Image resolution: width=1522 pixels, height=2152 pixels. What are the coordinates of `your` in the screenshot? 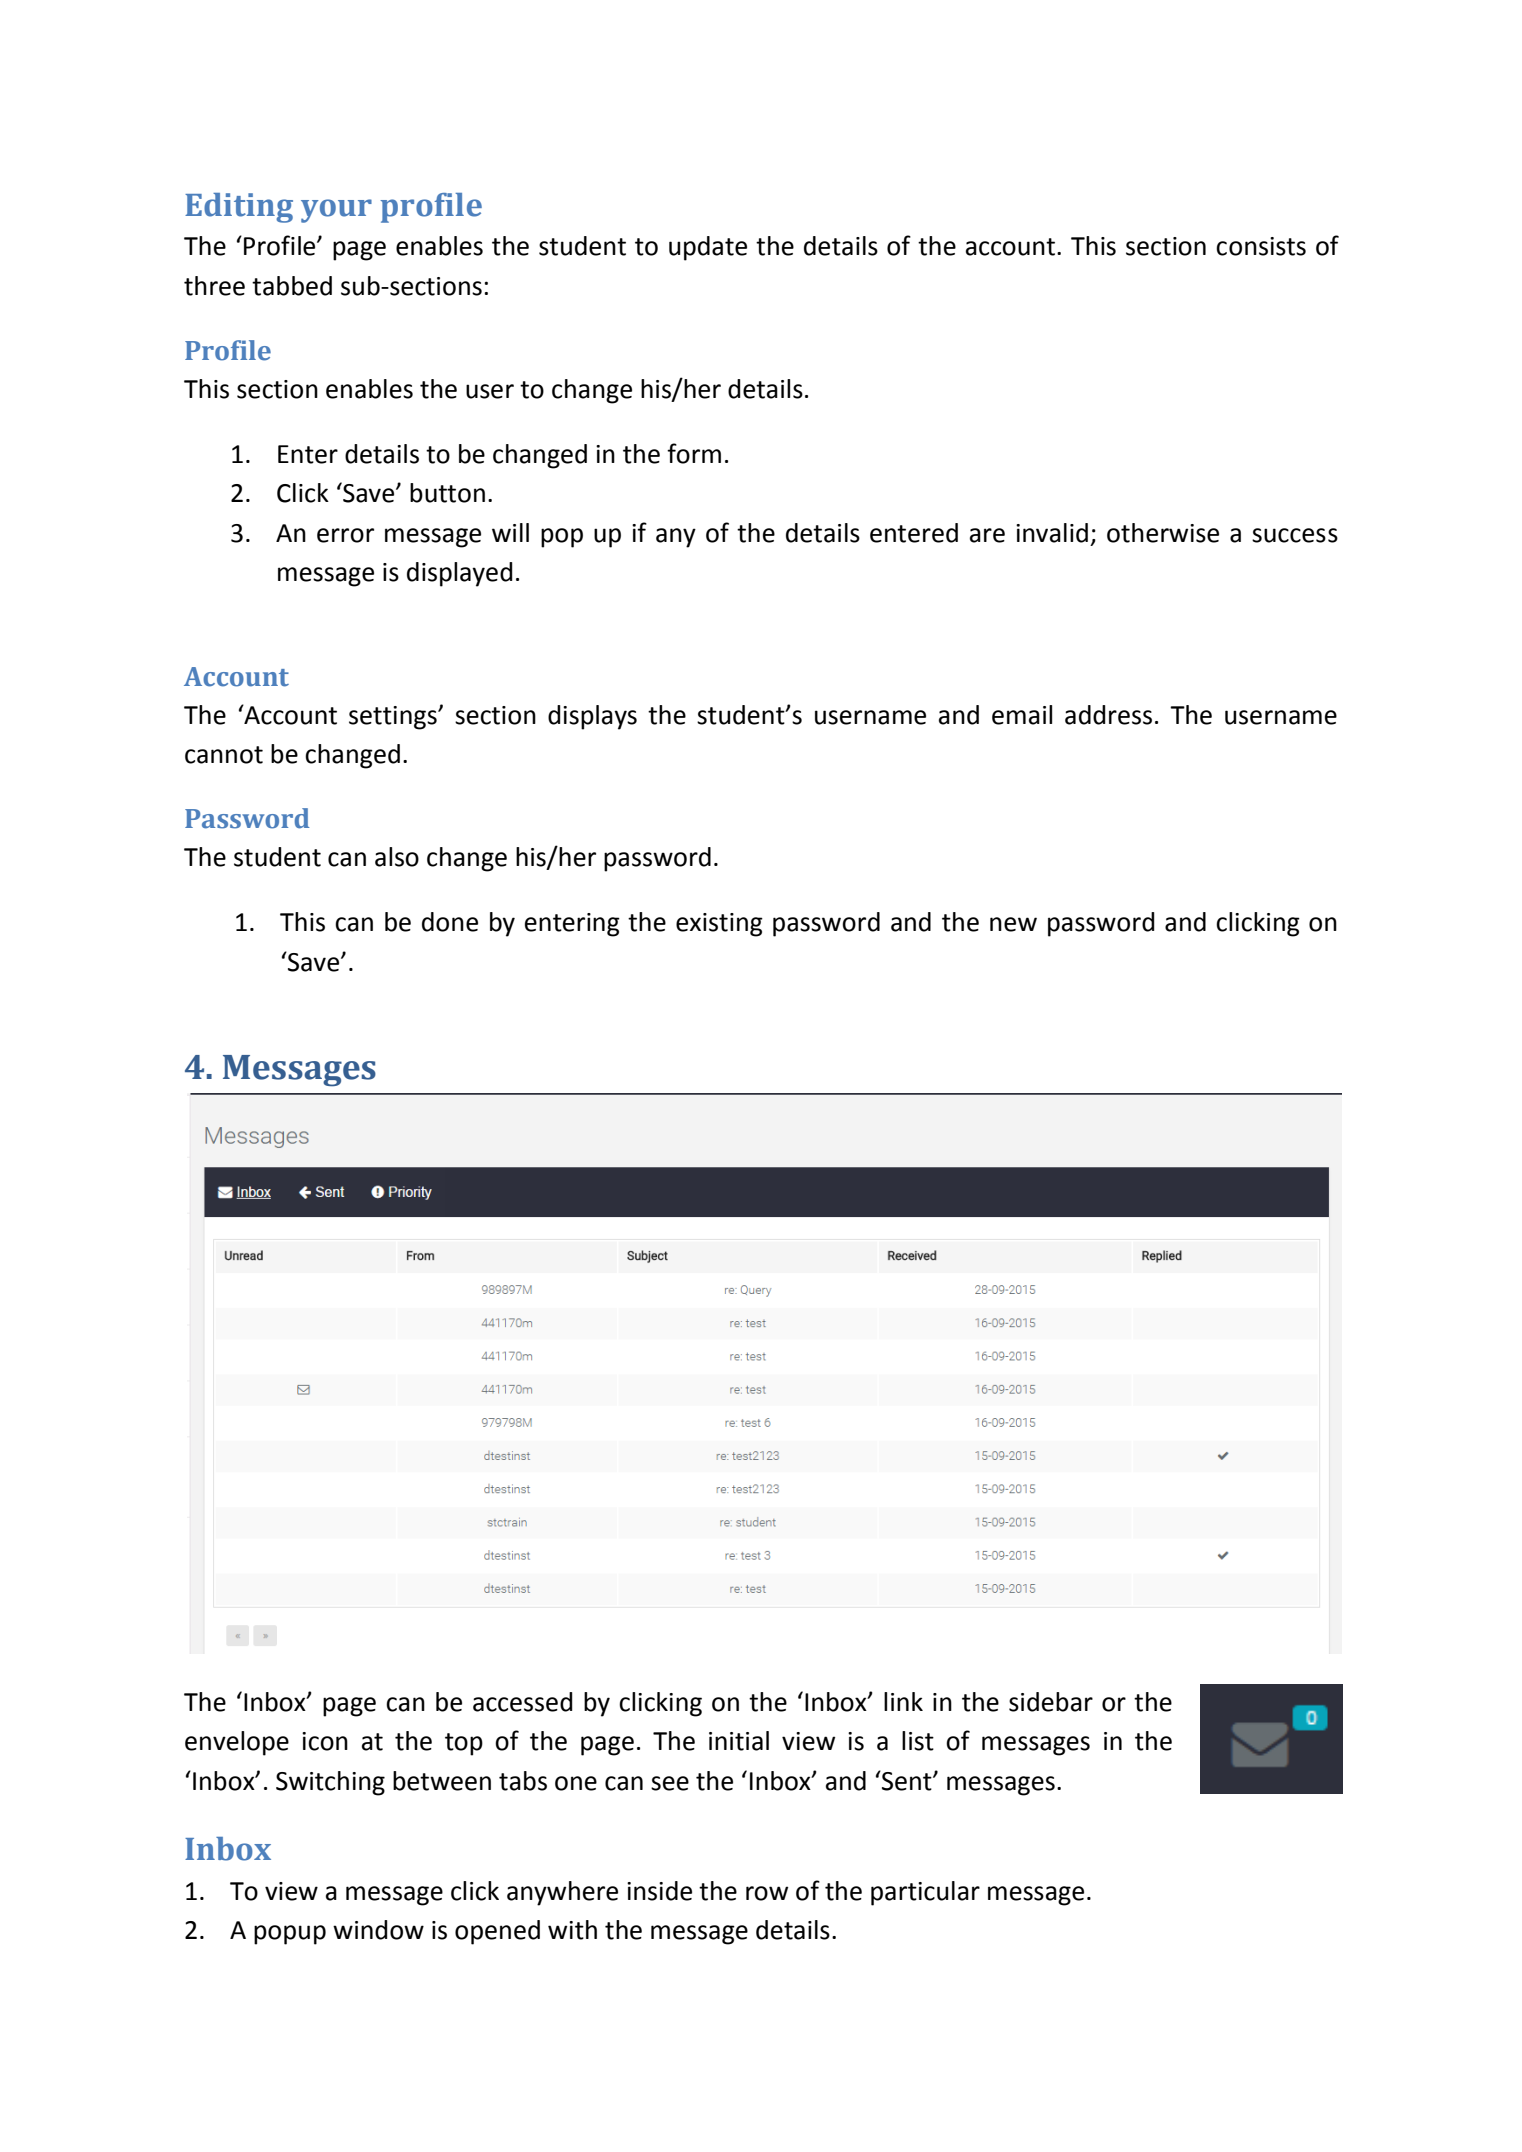 It's located at (336, 211).
